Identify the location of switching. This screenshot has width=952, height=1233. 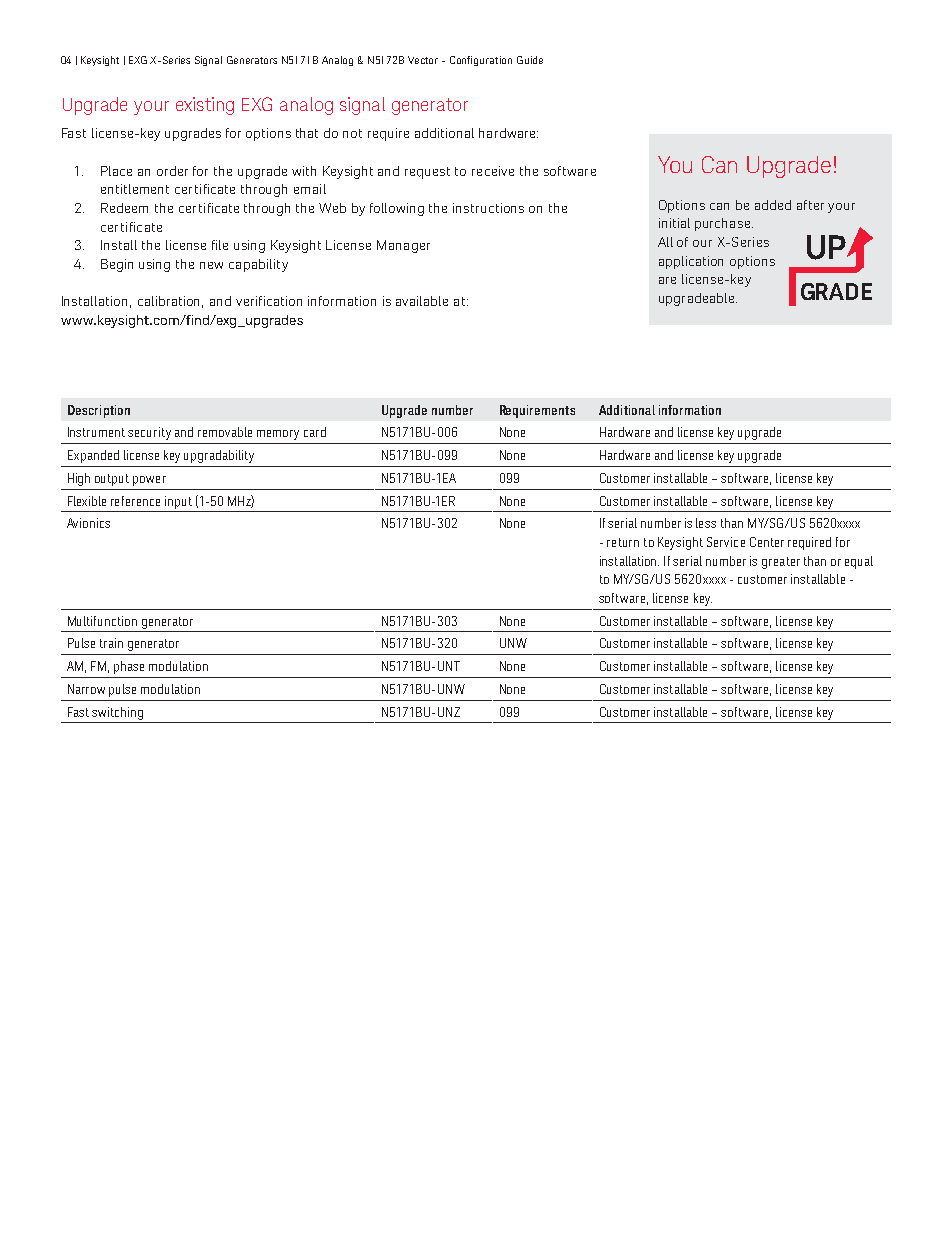
(117, 713).
